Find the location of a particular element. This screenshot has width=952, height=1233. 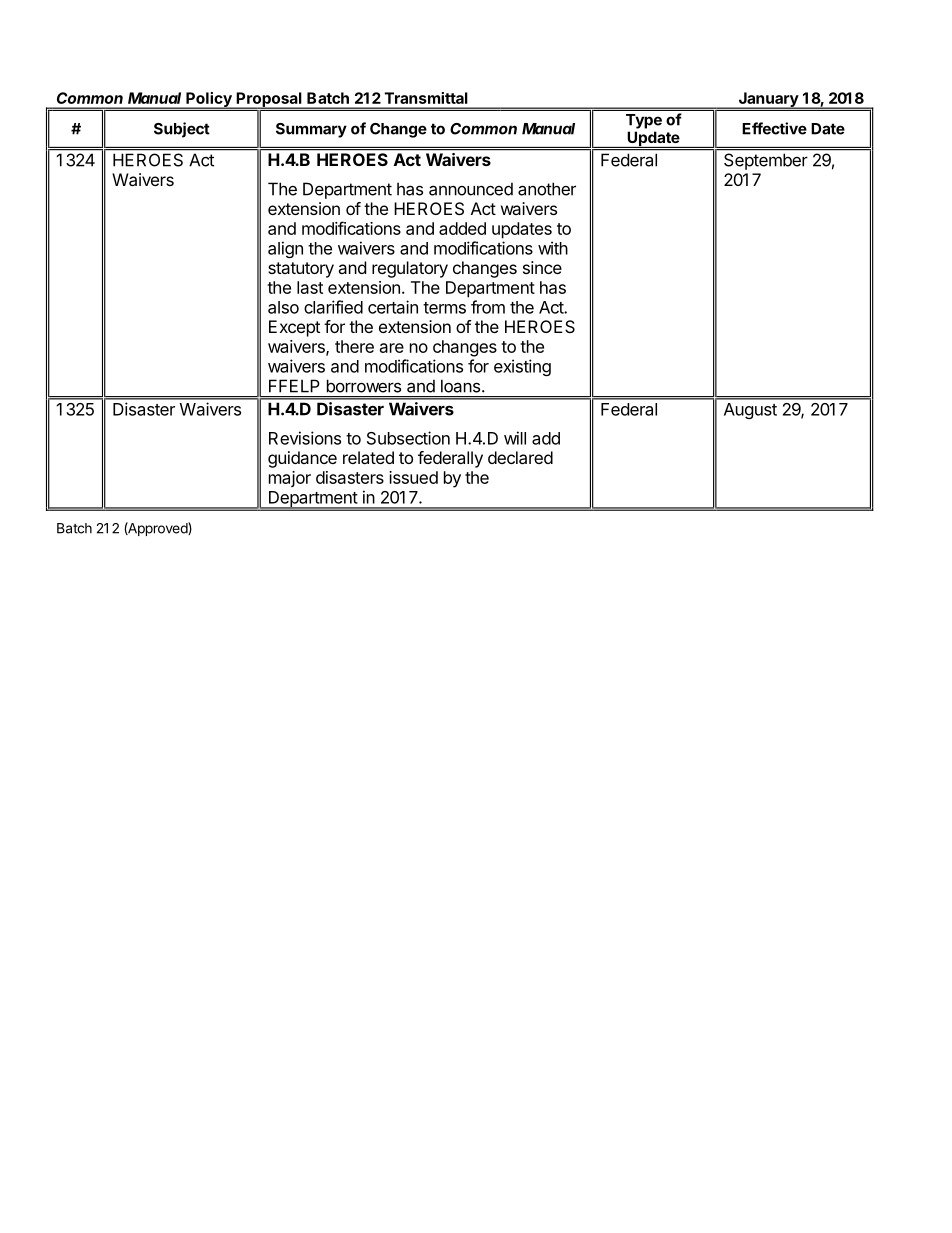

major is located at coordinates (290, 479).
